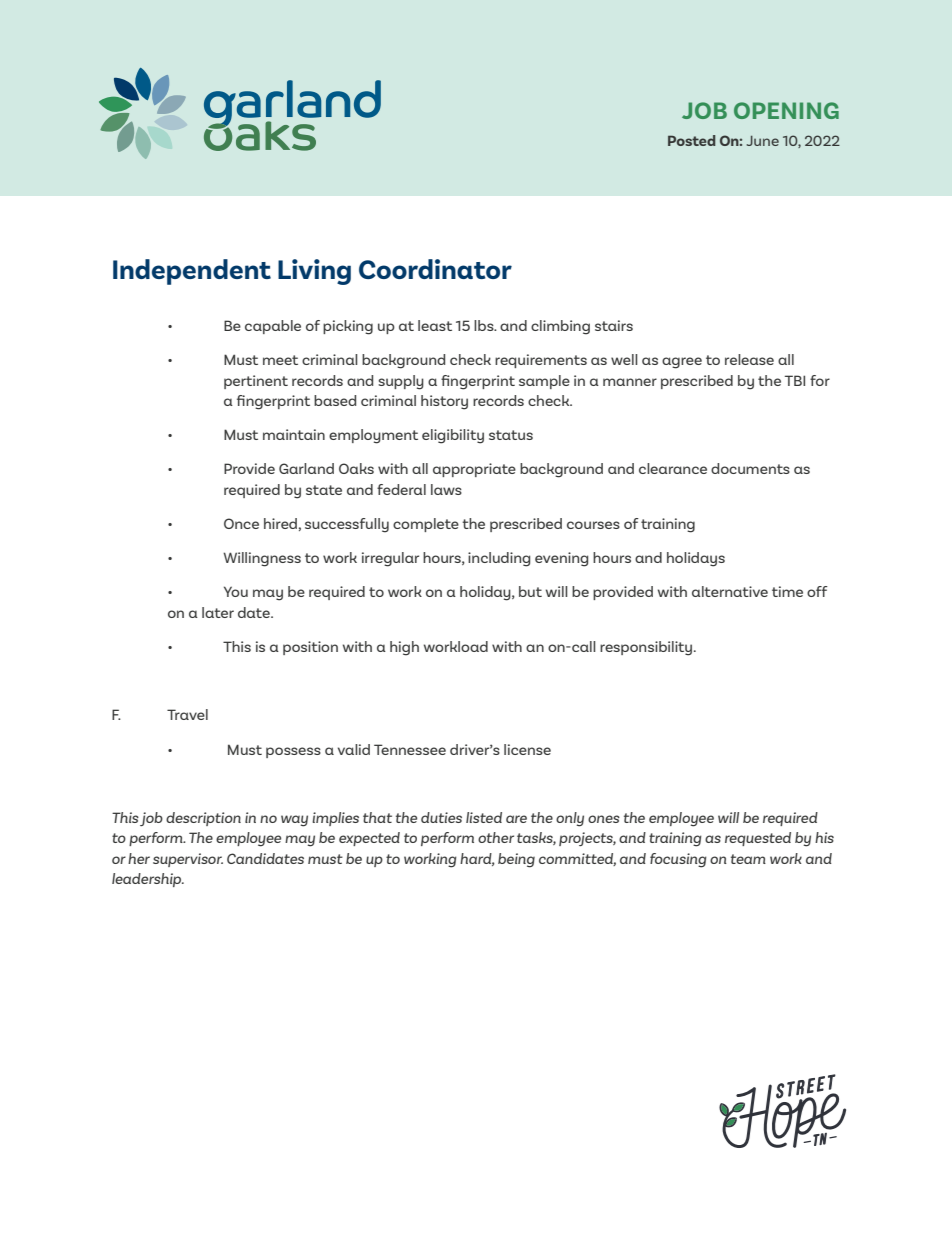 This page has width=952, height=1233. What do you see at coordinates (516, 860) in the page?
I see `being` at bounding box center [516, 860].
